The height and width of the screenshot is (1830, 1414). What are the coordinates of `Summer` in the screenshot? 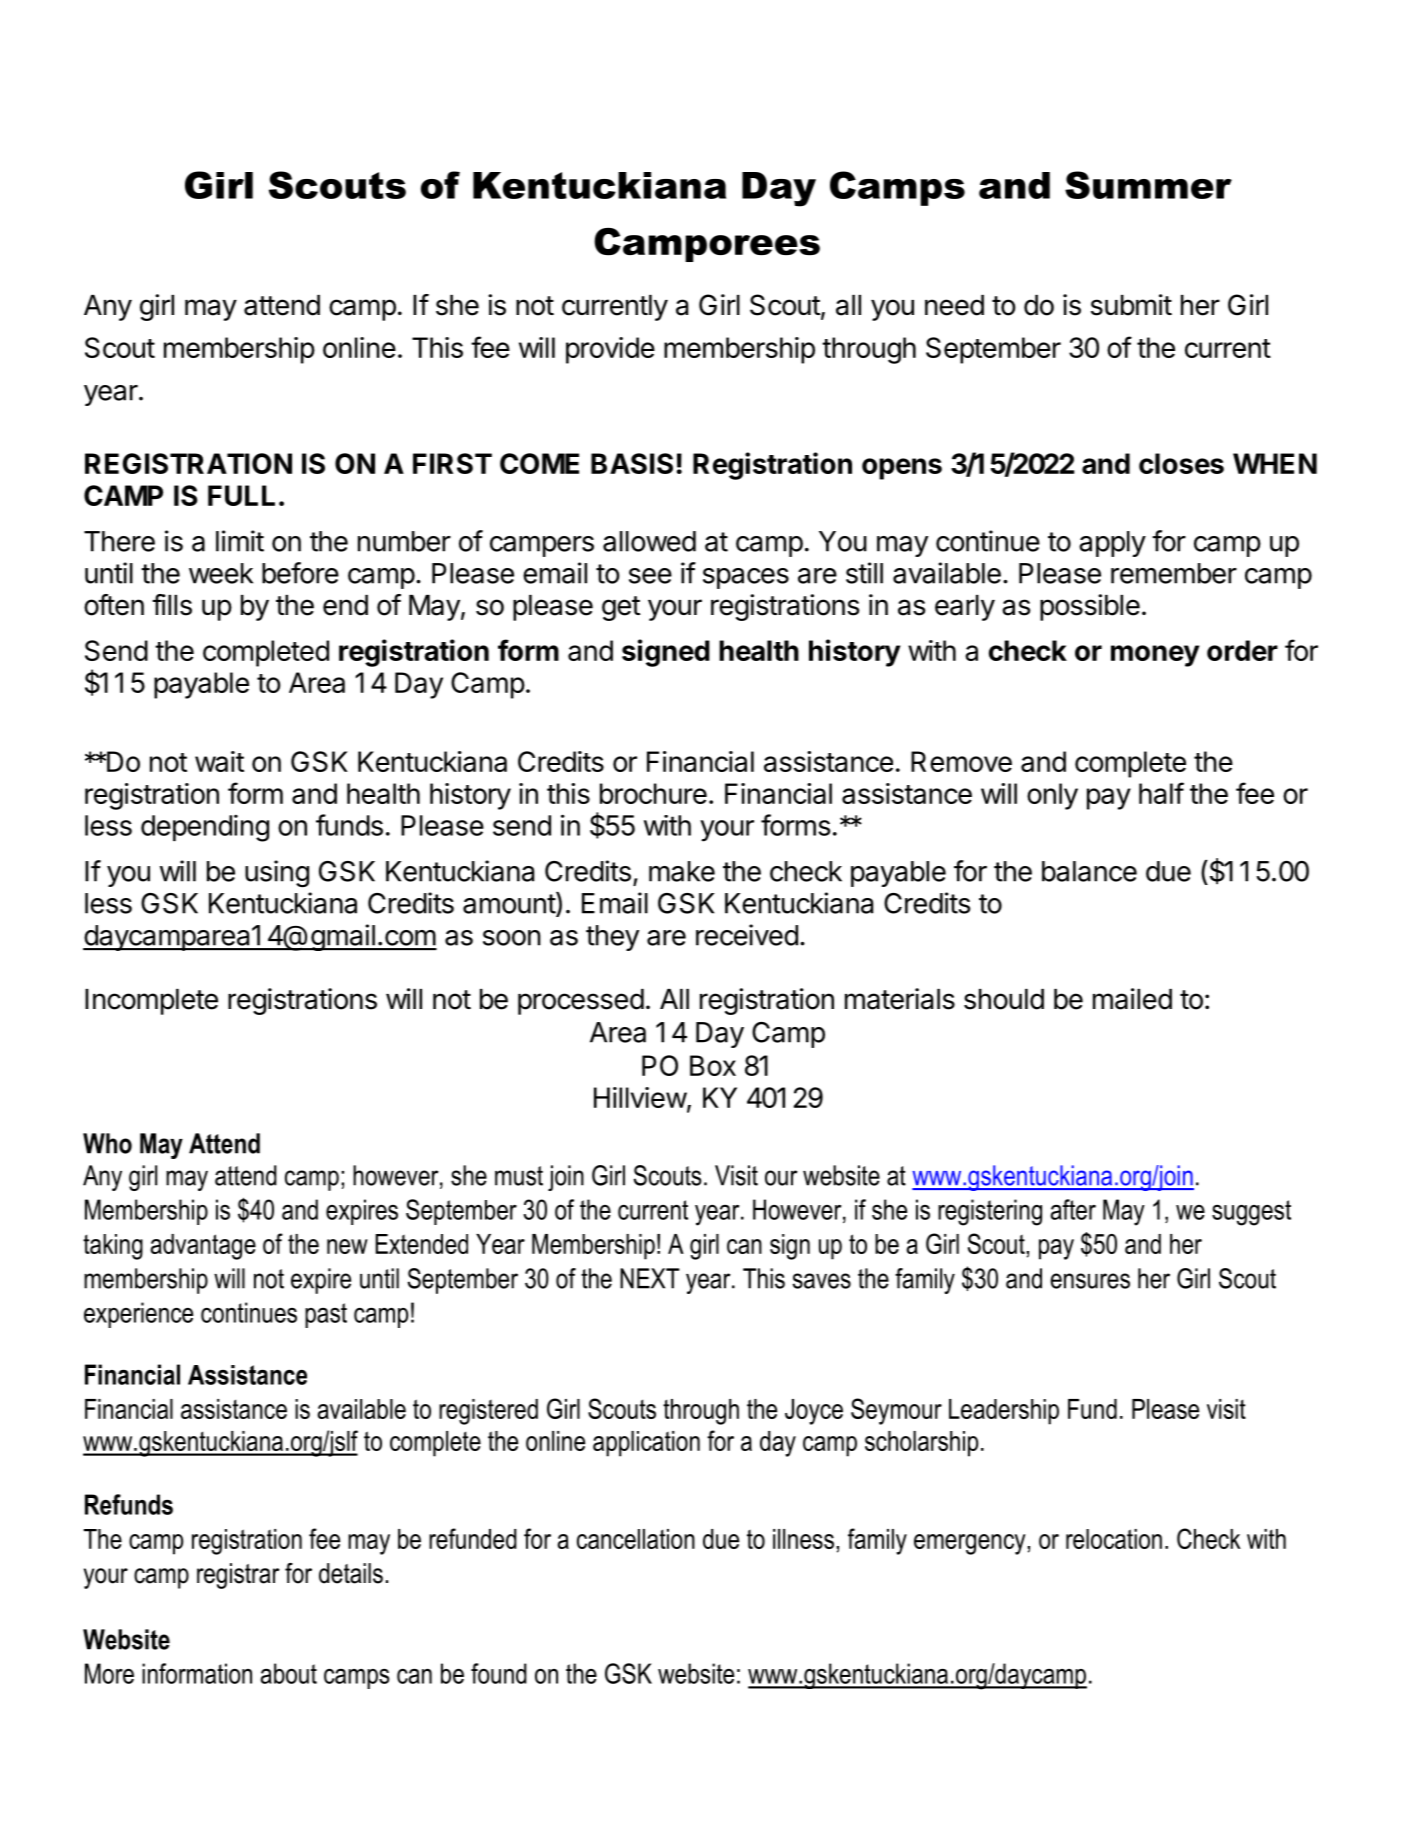 It's located at (1148, 185).
